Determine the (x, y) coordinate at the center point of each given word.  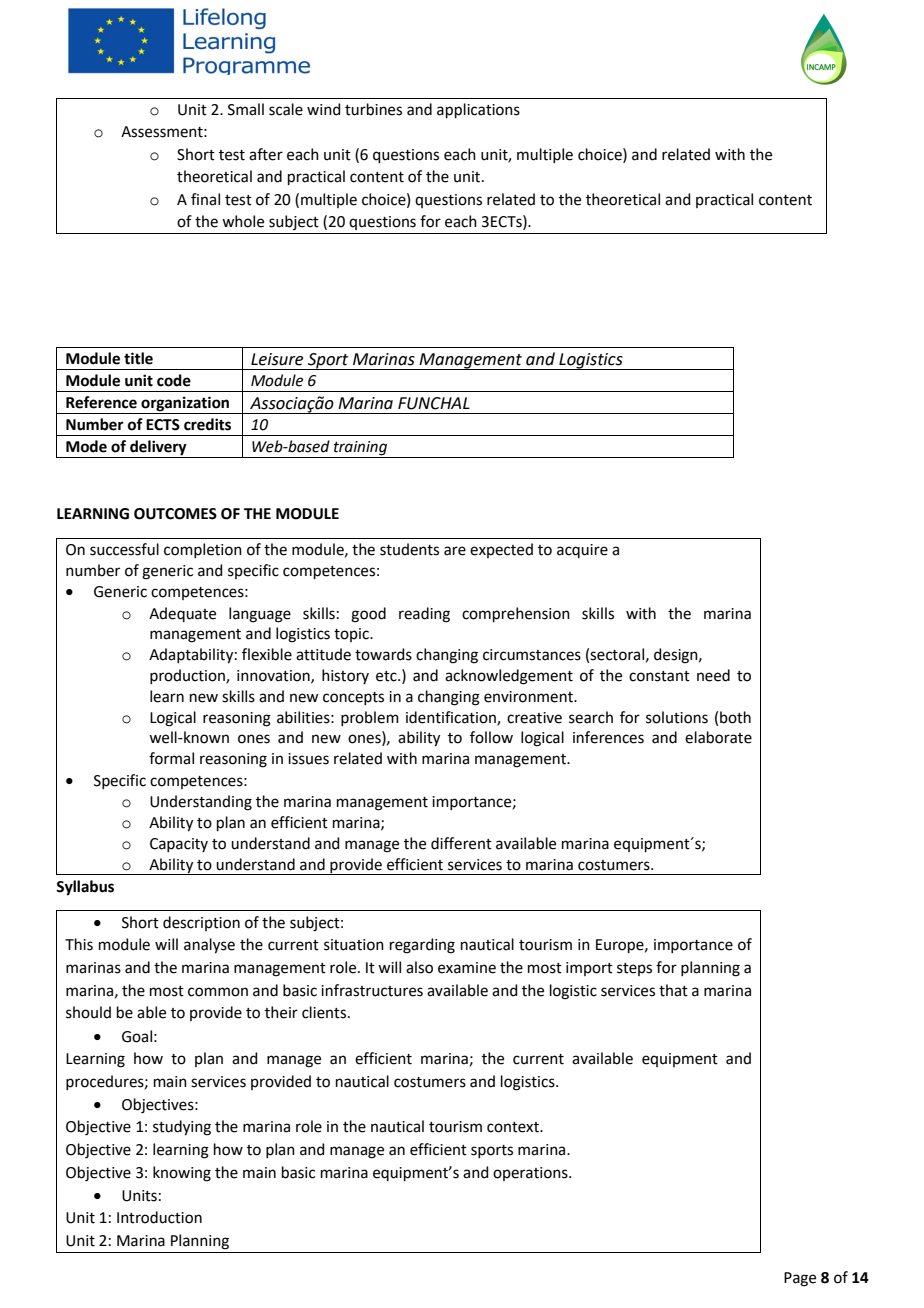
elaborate (718, 737)
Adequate (182, 614)
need (713, 675)
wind (324, 109)
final (205, 199)
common (218, 992)
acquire (582, 551)
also (419, 967)
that (673, 990)
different (461, 843)
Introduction (159, 1217)
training (361, 449)
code (174, 380)
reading (424, 615)
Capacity (179, 845)
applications (478, 110)
